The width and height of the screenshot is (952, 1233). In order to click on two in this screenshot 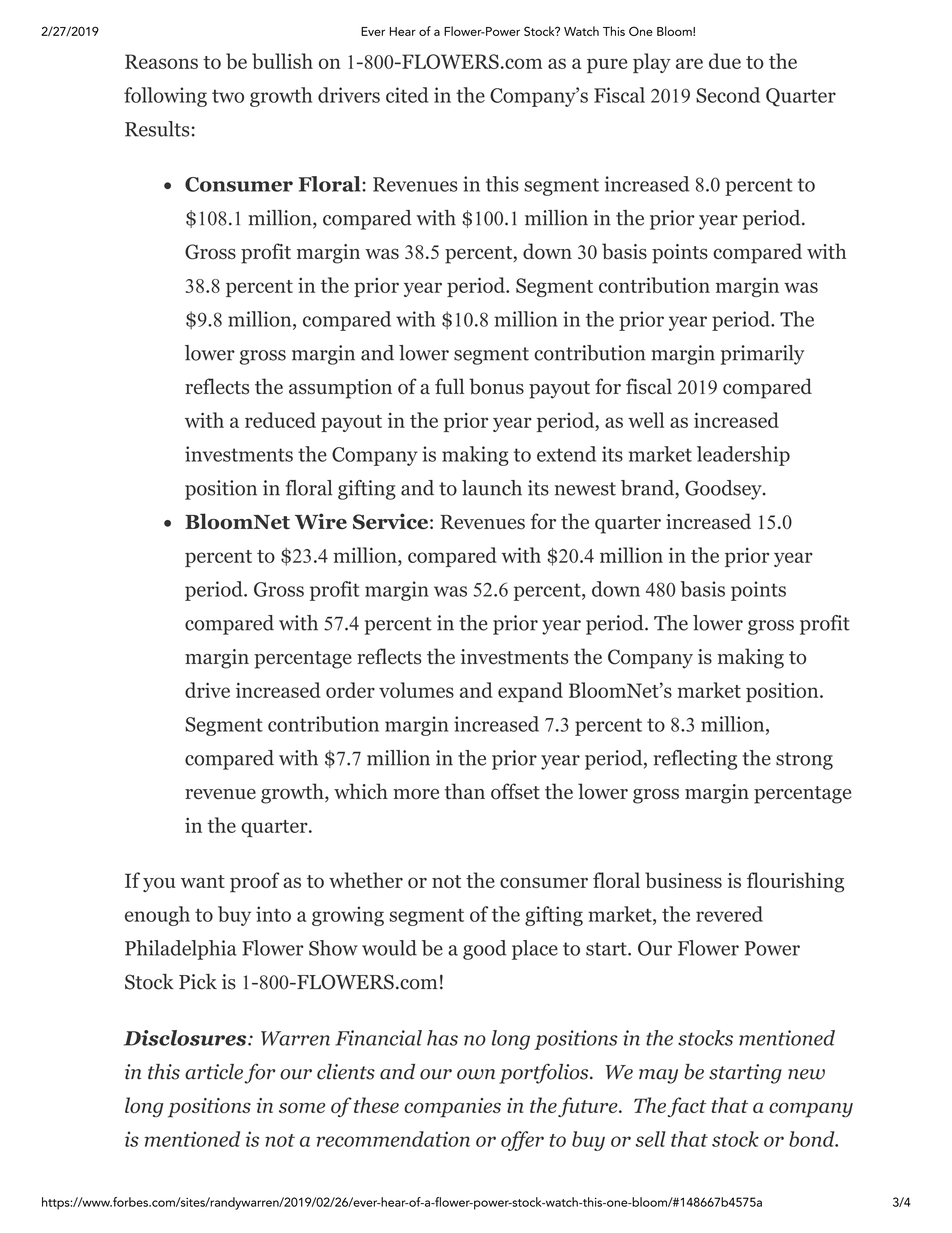, I will do `click(228, 96)`.
